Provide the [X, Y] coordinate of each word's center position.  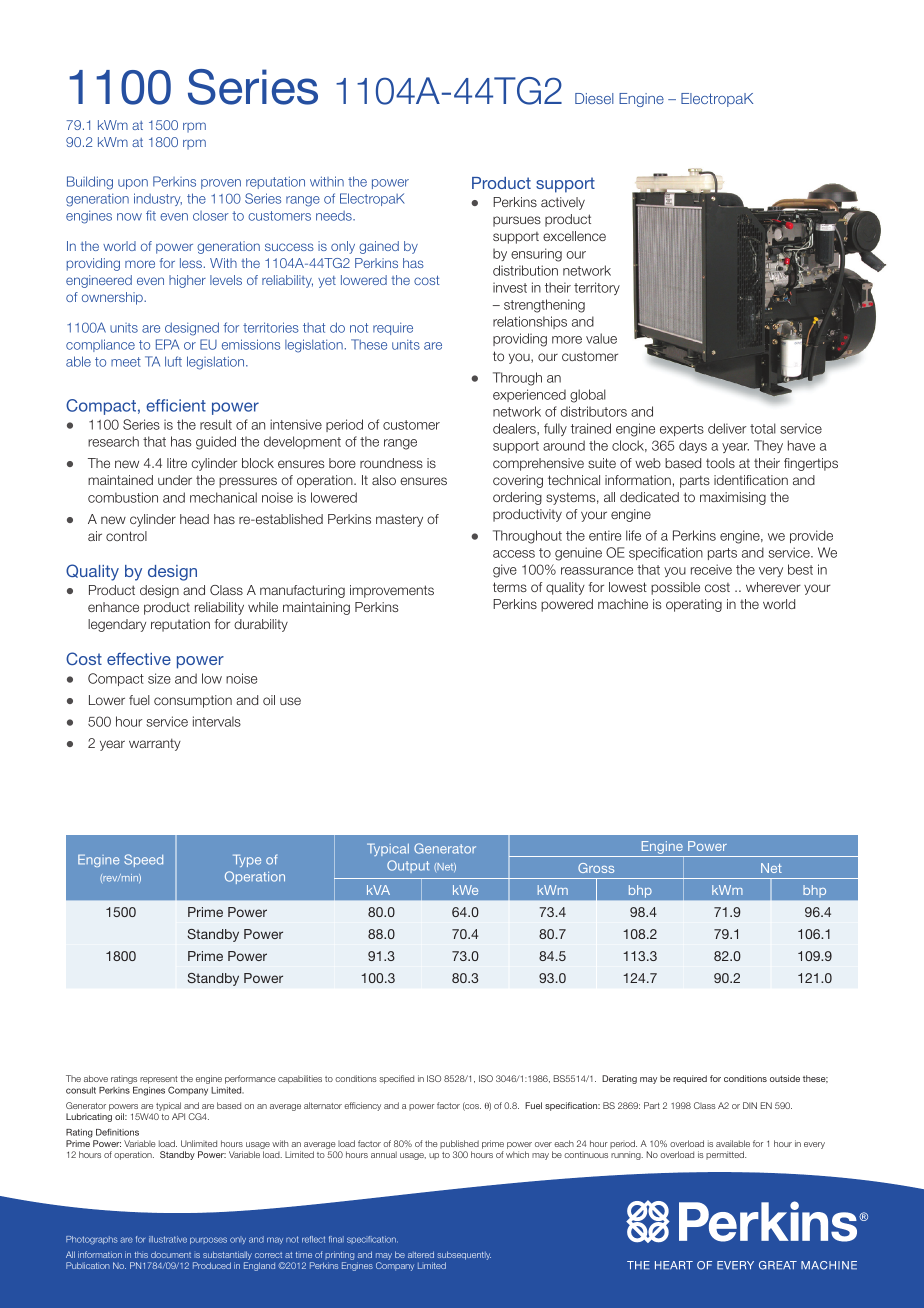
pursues [517, 221]
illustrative [168, 1239]
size [159, 678]
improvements [392, 591]
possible [675, 588]
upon [133, 184]
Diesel [594, 98]
